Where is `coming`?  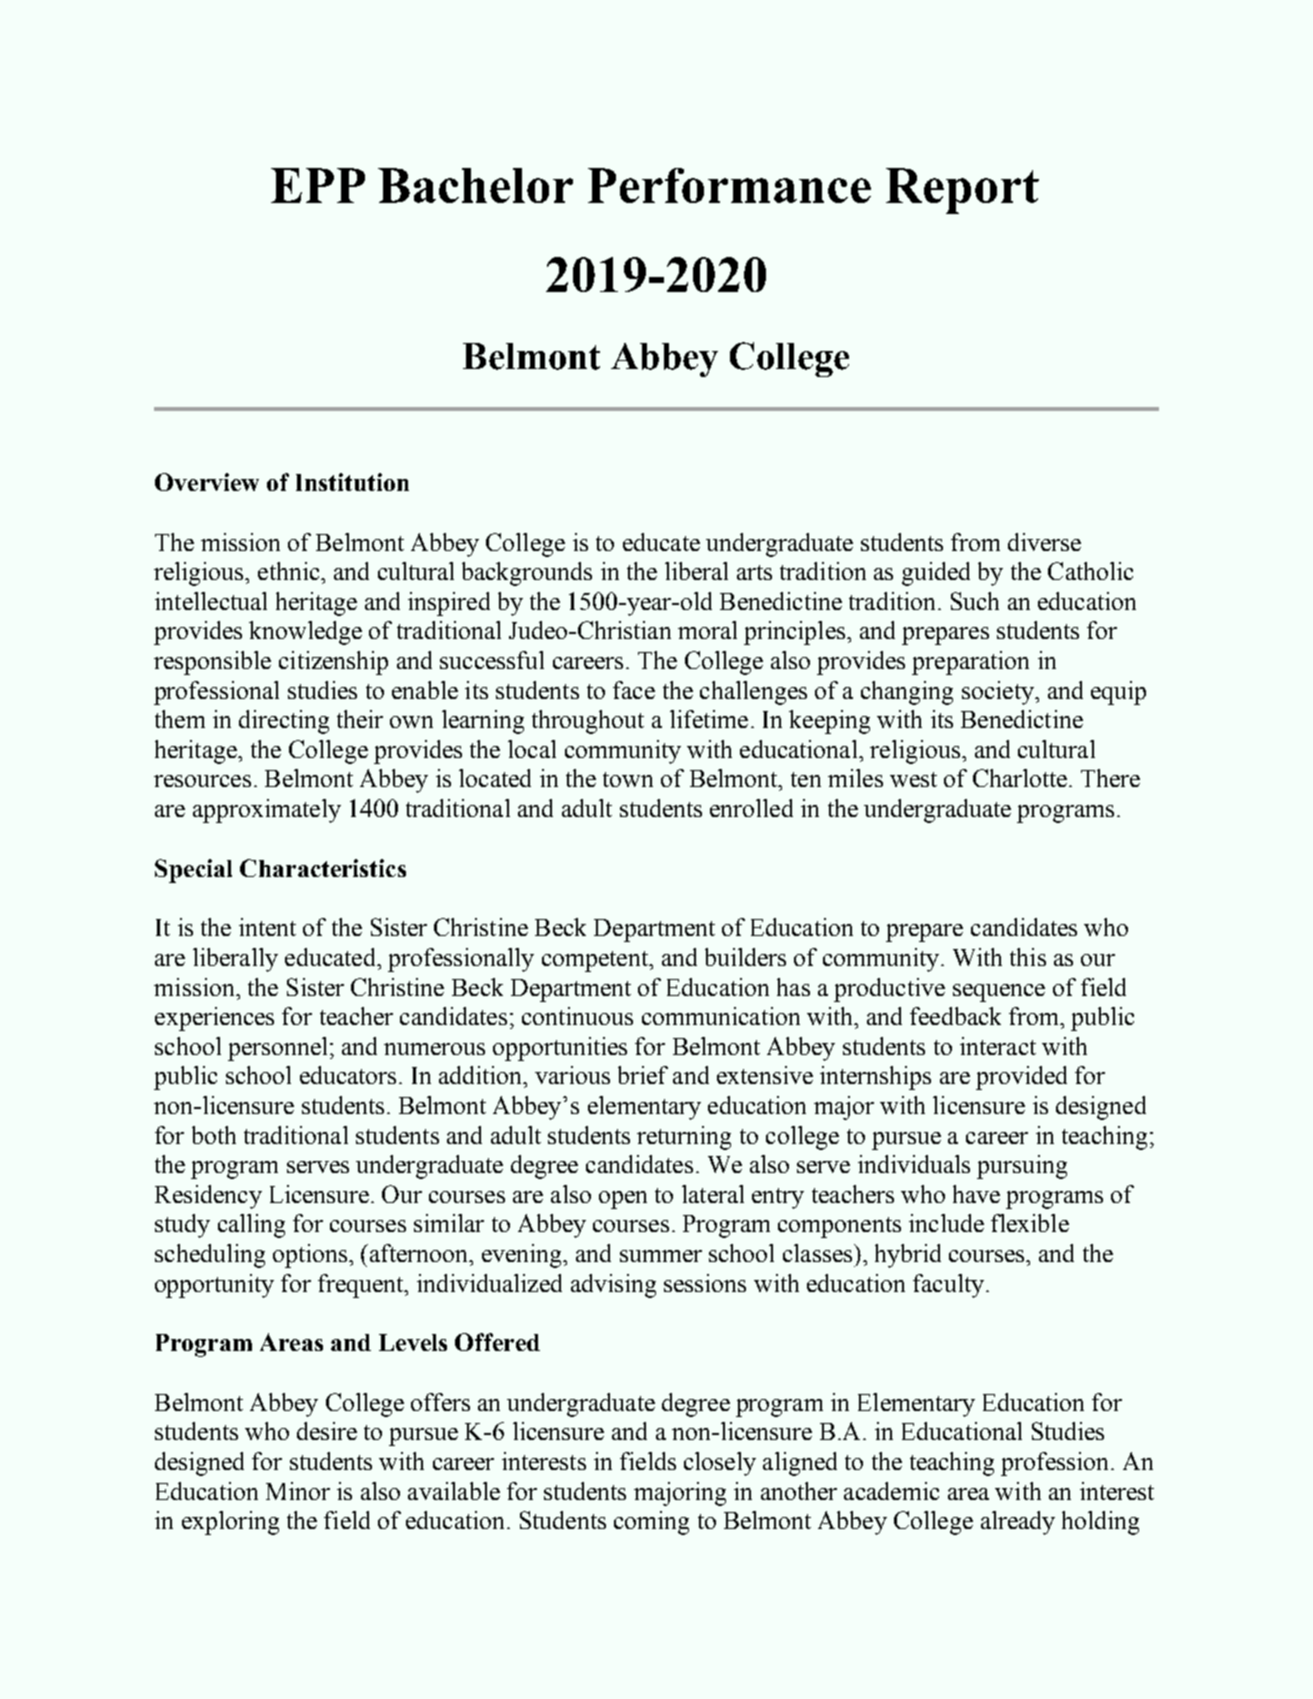
coming is located at coordinates (651, 1523).
